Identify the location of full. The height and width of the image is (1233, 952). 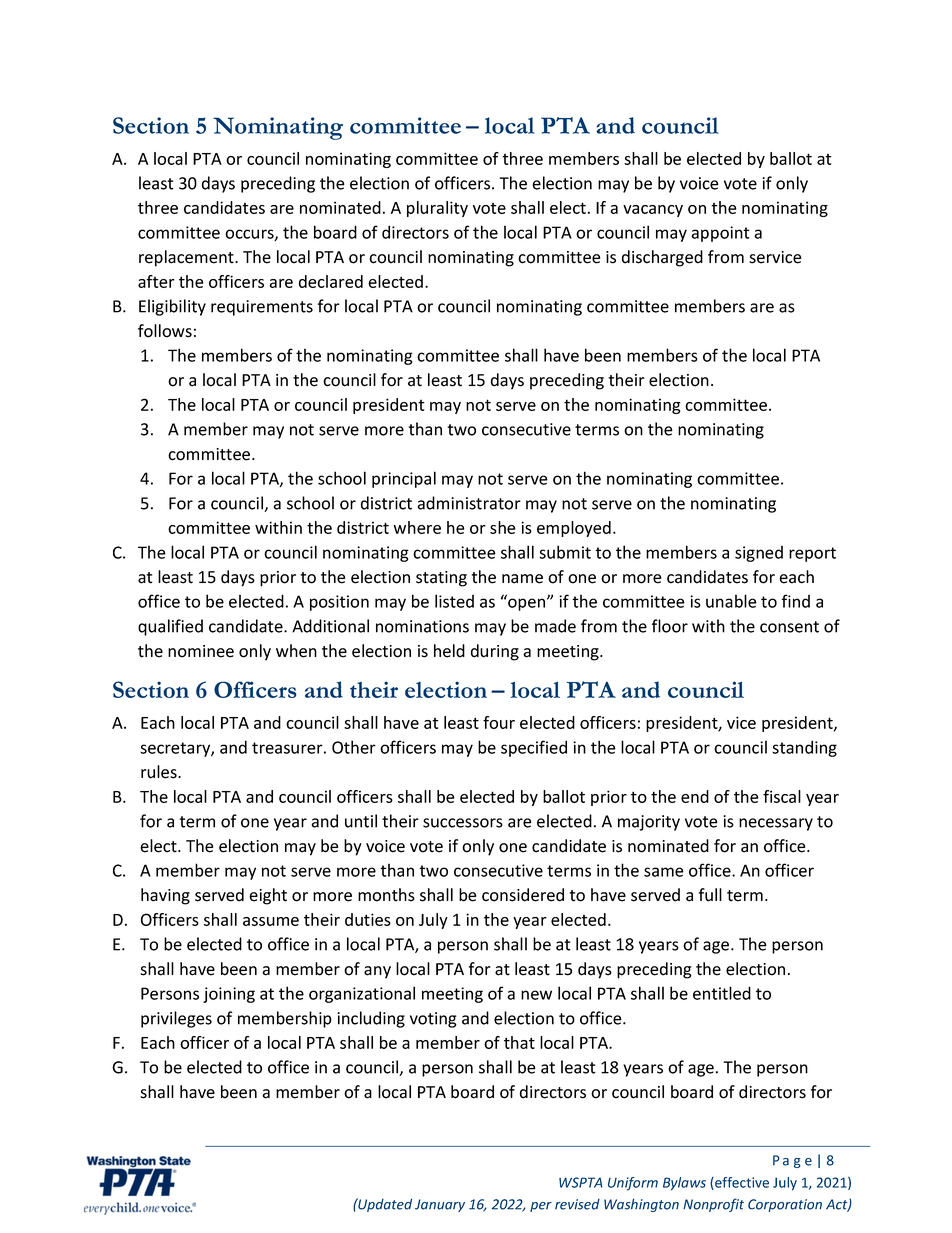
(710, 895).
